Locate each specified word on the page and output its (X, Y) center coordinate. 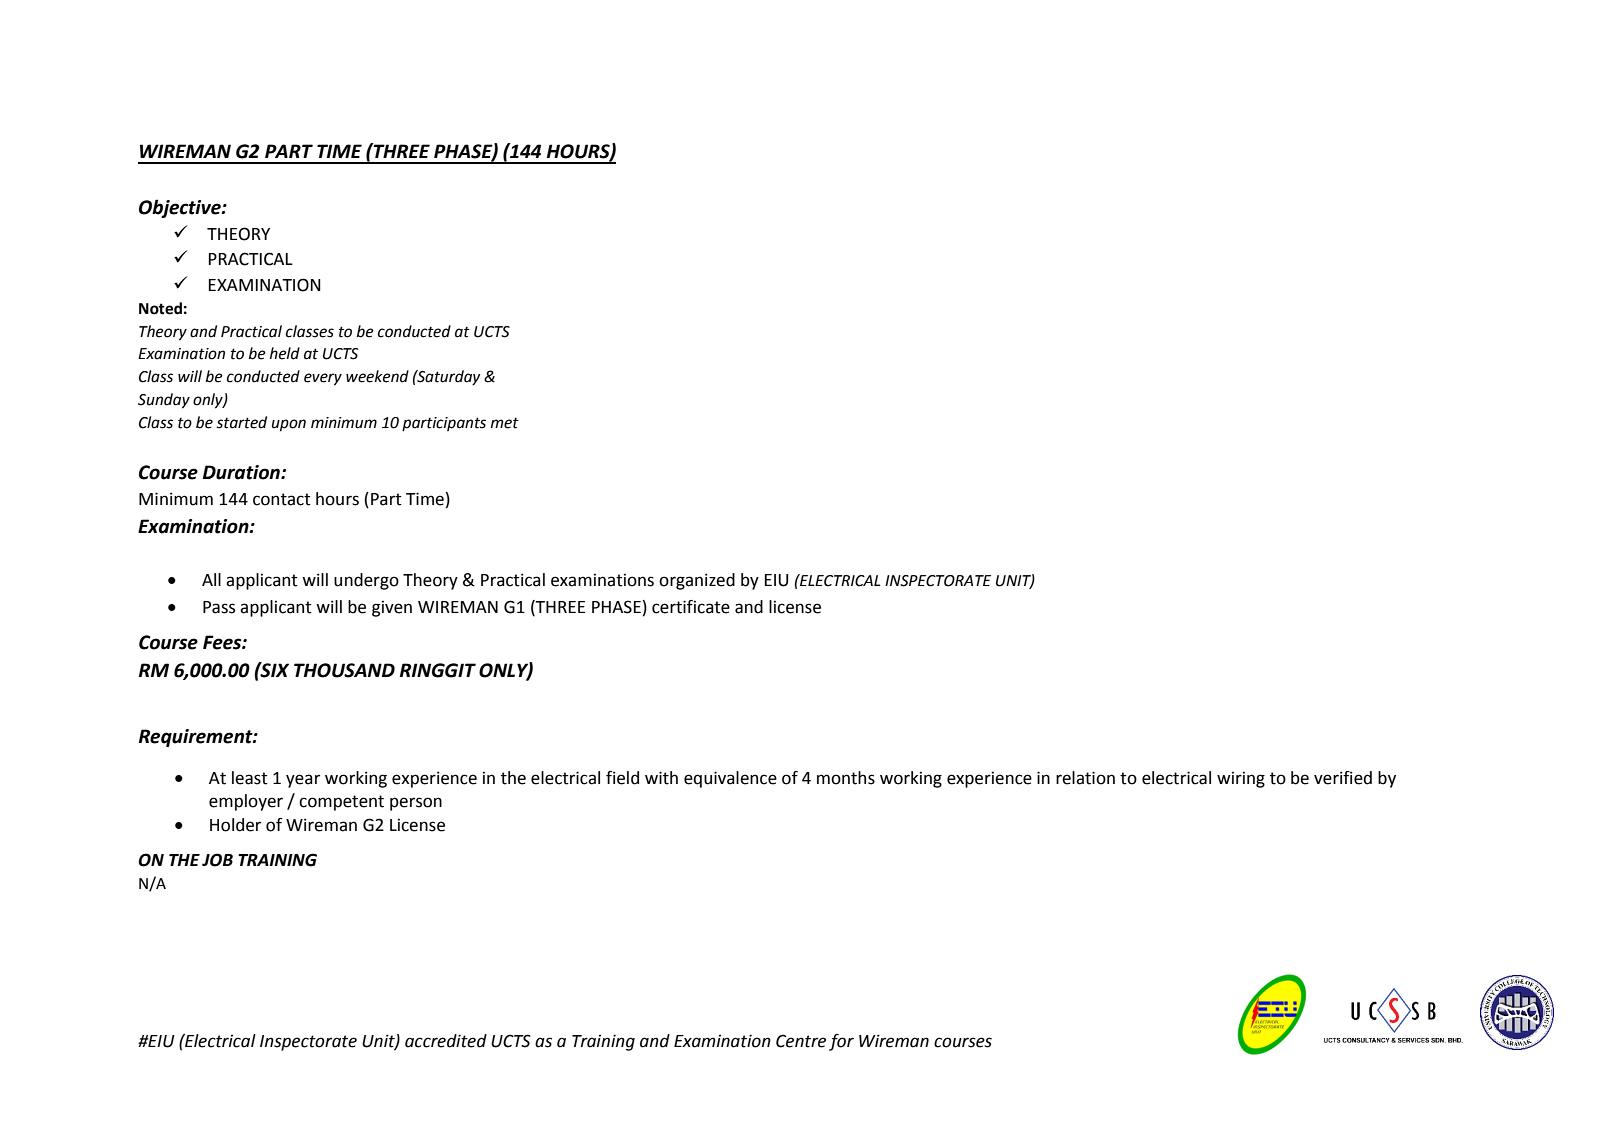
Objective (181, 208)
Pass (219, 607)
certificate (691, 607)
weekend (377, 376)
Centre (801, 1041)
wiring (1241, 779)
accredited (446, 1041)
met (505, 423)
